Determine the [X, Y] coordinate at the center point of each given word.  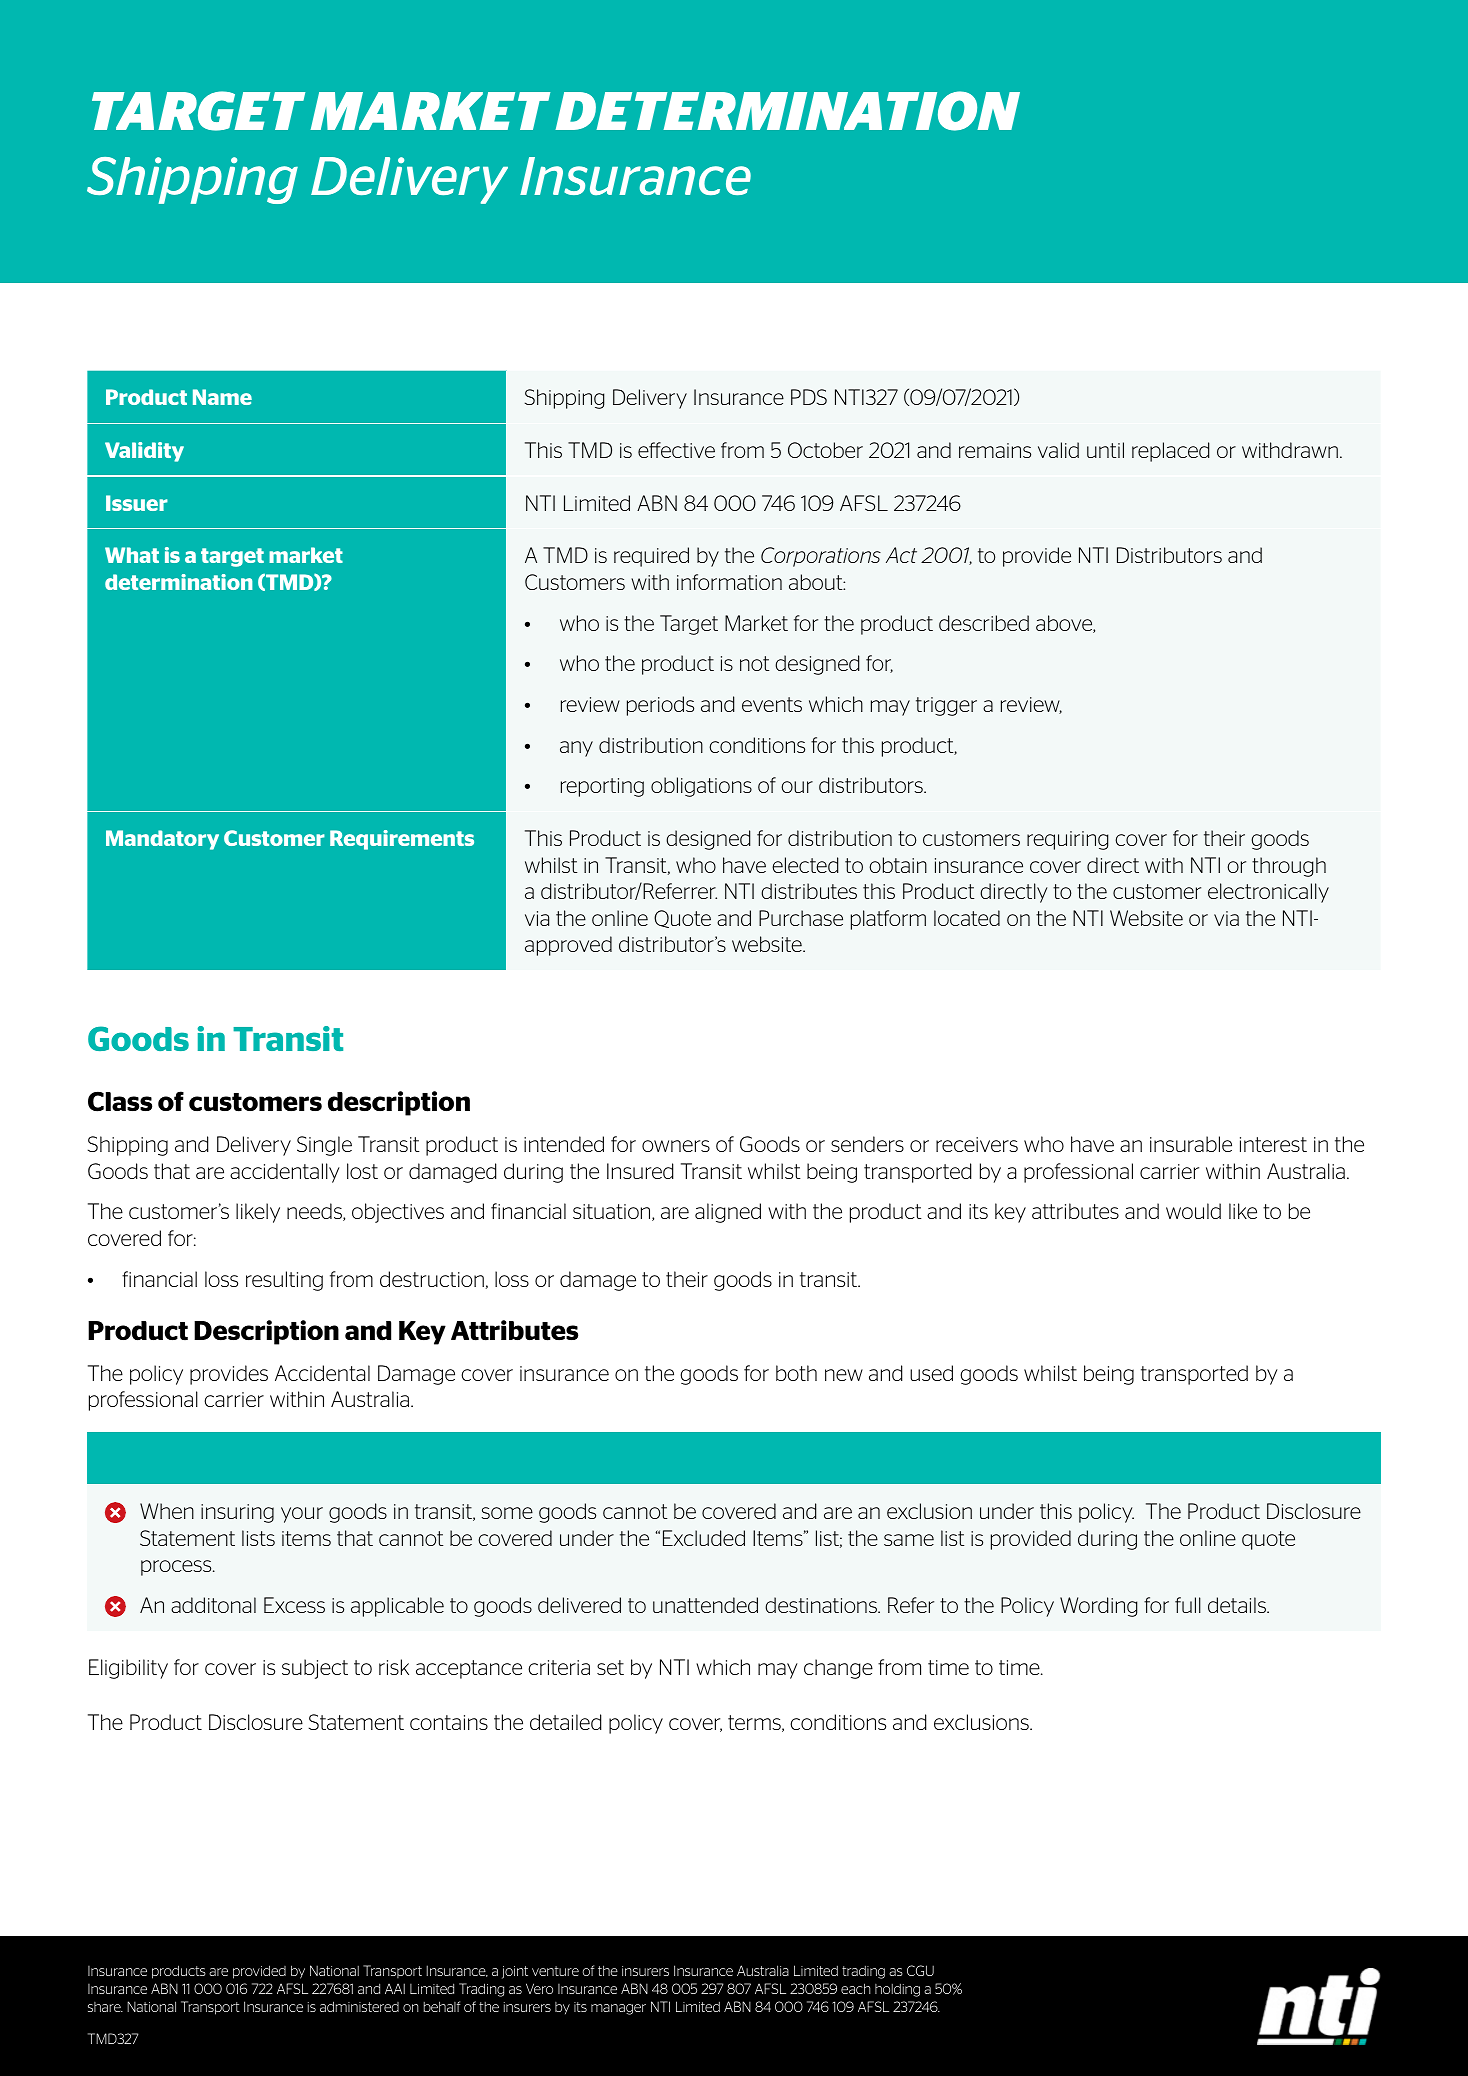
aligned [728, 1213]
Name [222, 397]
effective [676, 450]
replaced [1171, 452]
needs [315, 1212]
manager [618, 2009]
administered [359, 2006]
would [1193, 1211]
